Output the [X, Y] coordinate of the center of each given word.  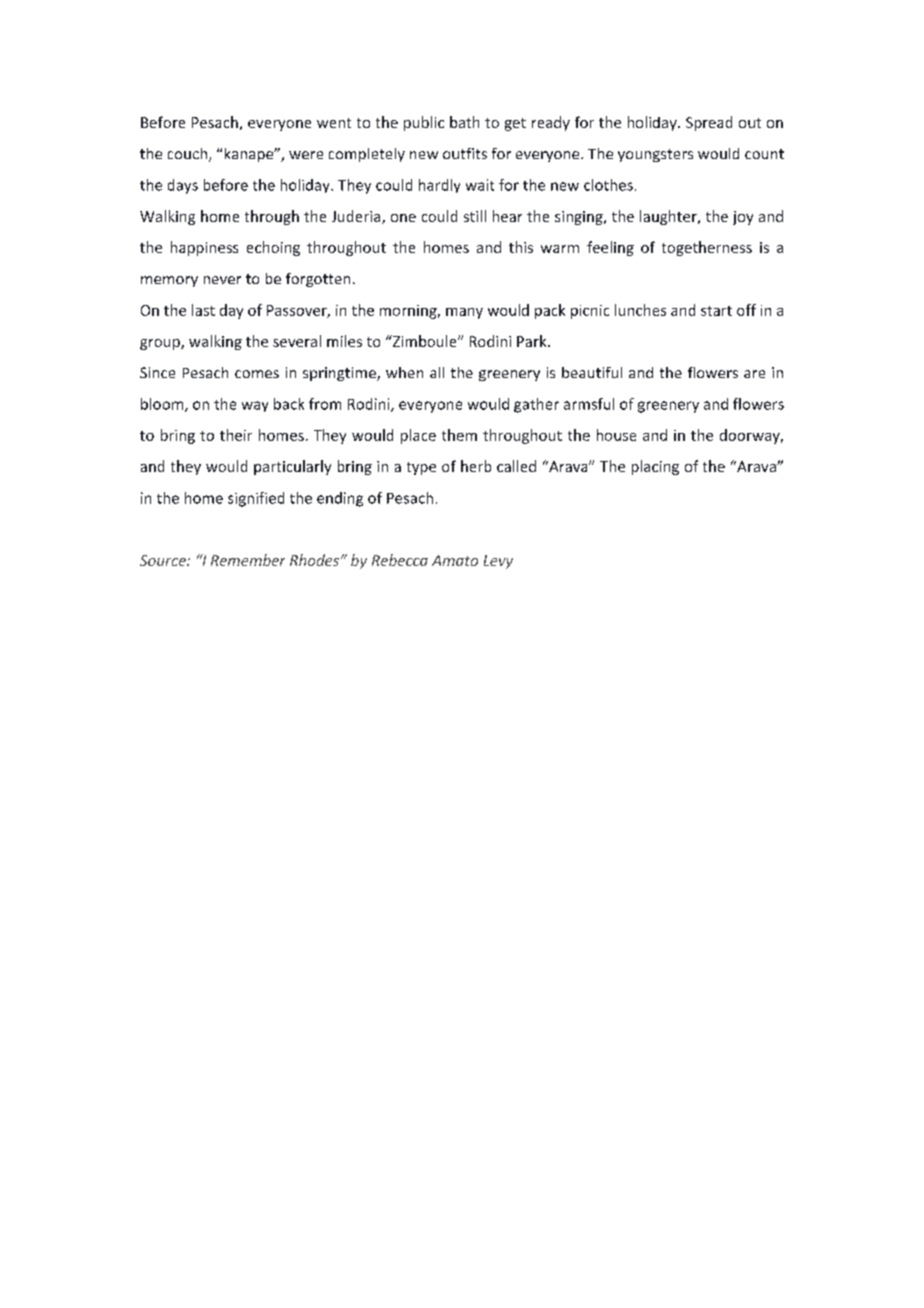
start [716, 311]
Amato [455, 560]
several [297, 341]
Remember [248, 560]
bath [464, 122]
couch [189, 155]
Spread [709, 123]
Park [533, 341]
